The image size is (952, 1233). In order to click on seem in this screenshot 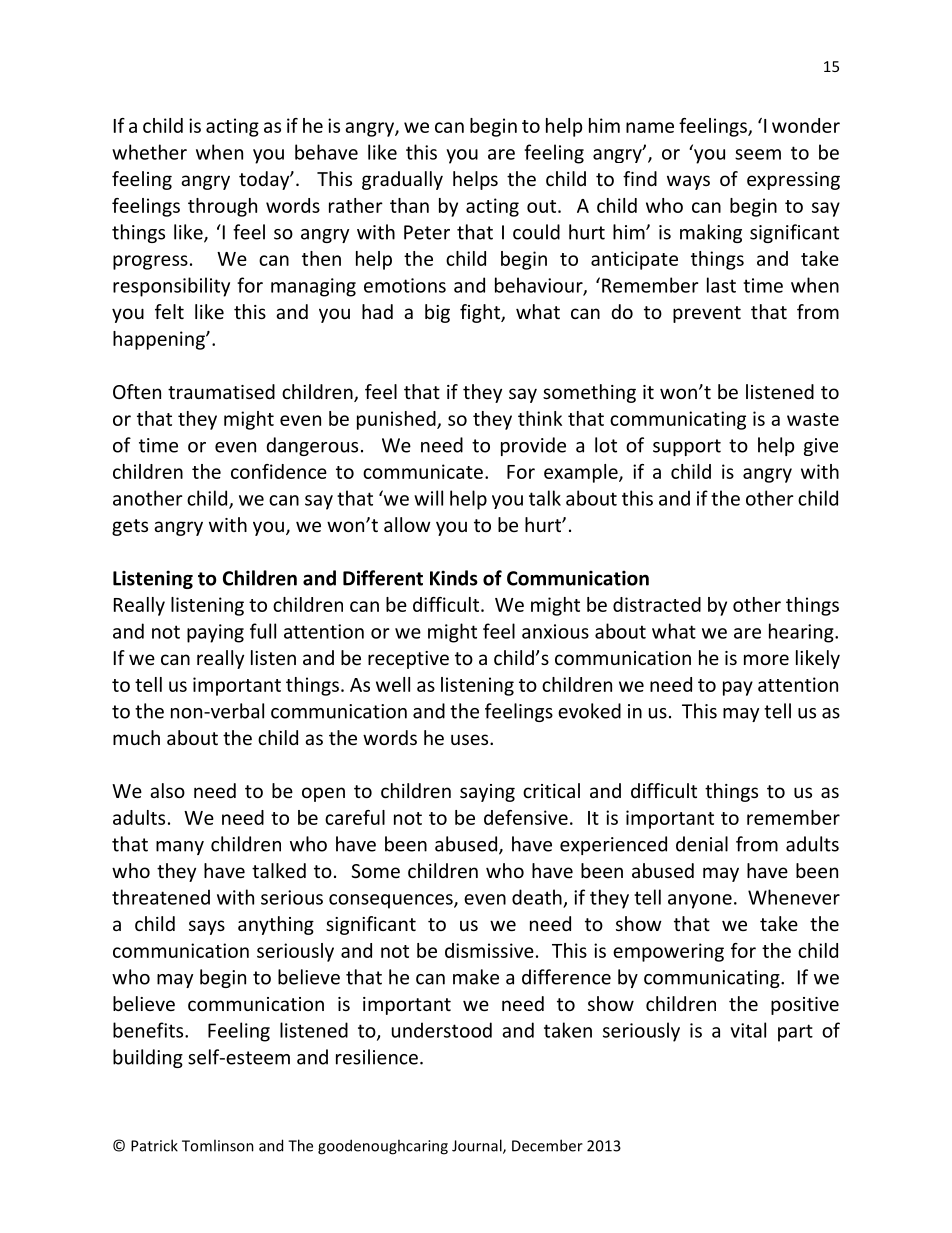, I will do `click(758, 154)`.
